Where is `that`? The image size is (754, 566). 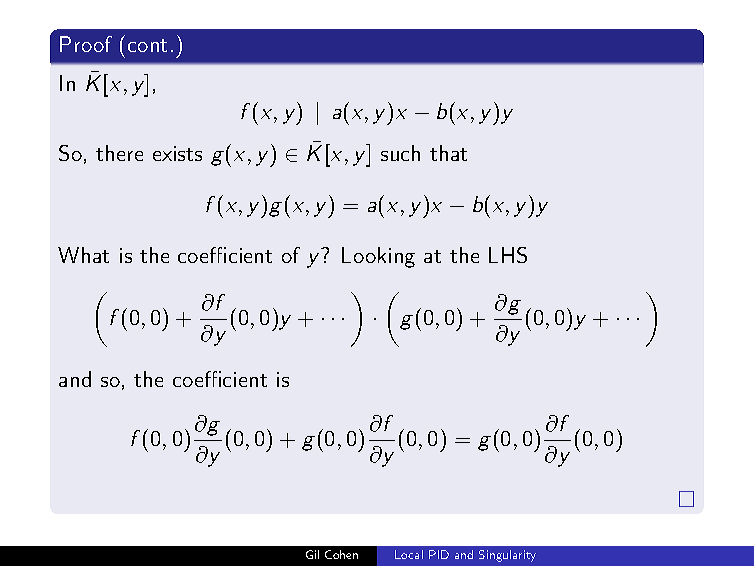 that is located at coordinates (448, 153).
